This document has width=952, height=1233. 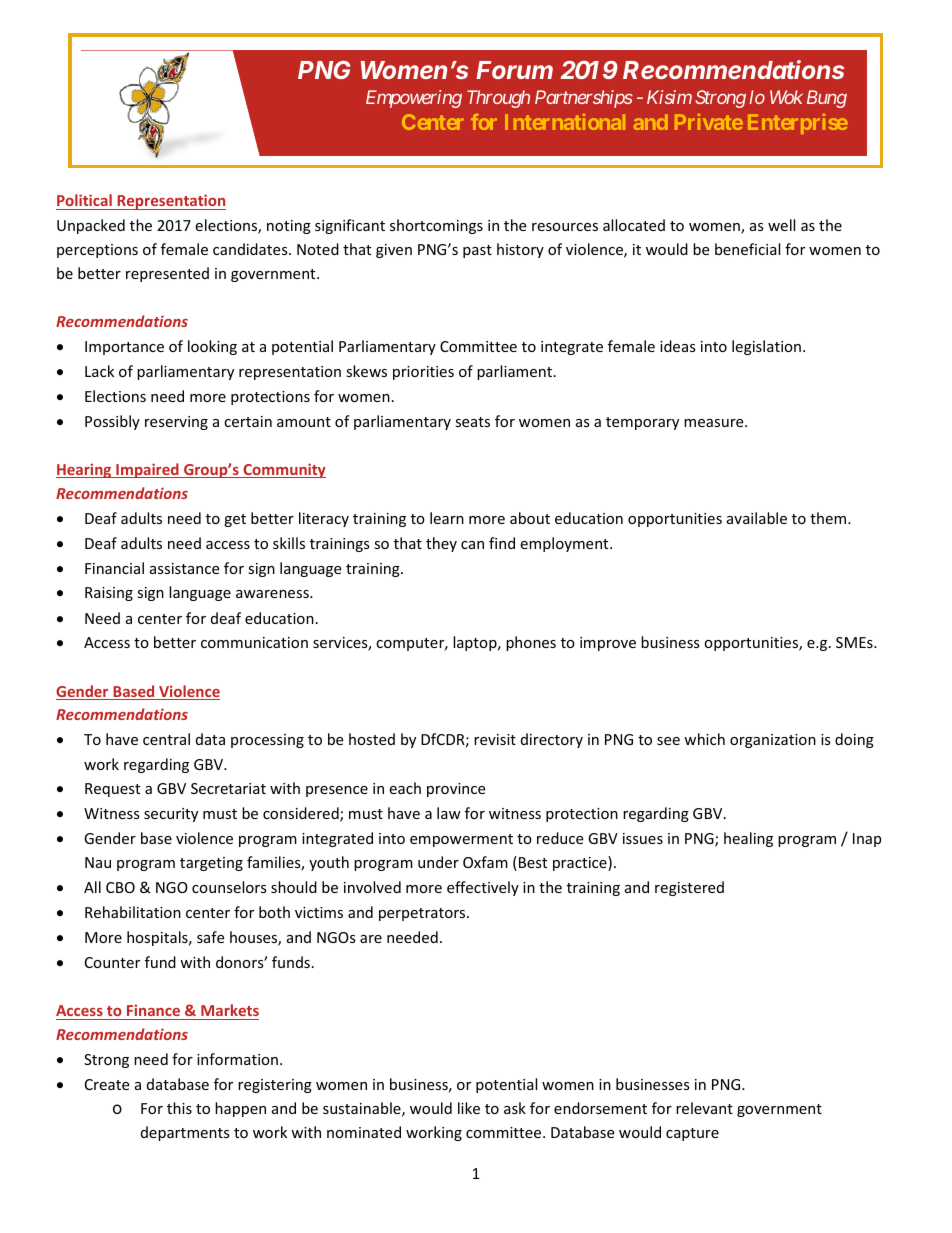 I want to click on empowerment, so click(x=461, y=840).
